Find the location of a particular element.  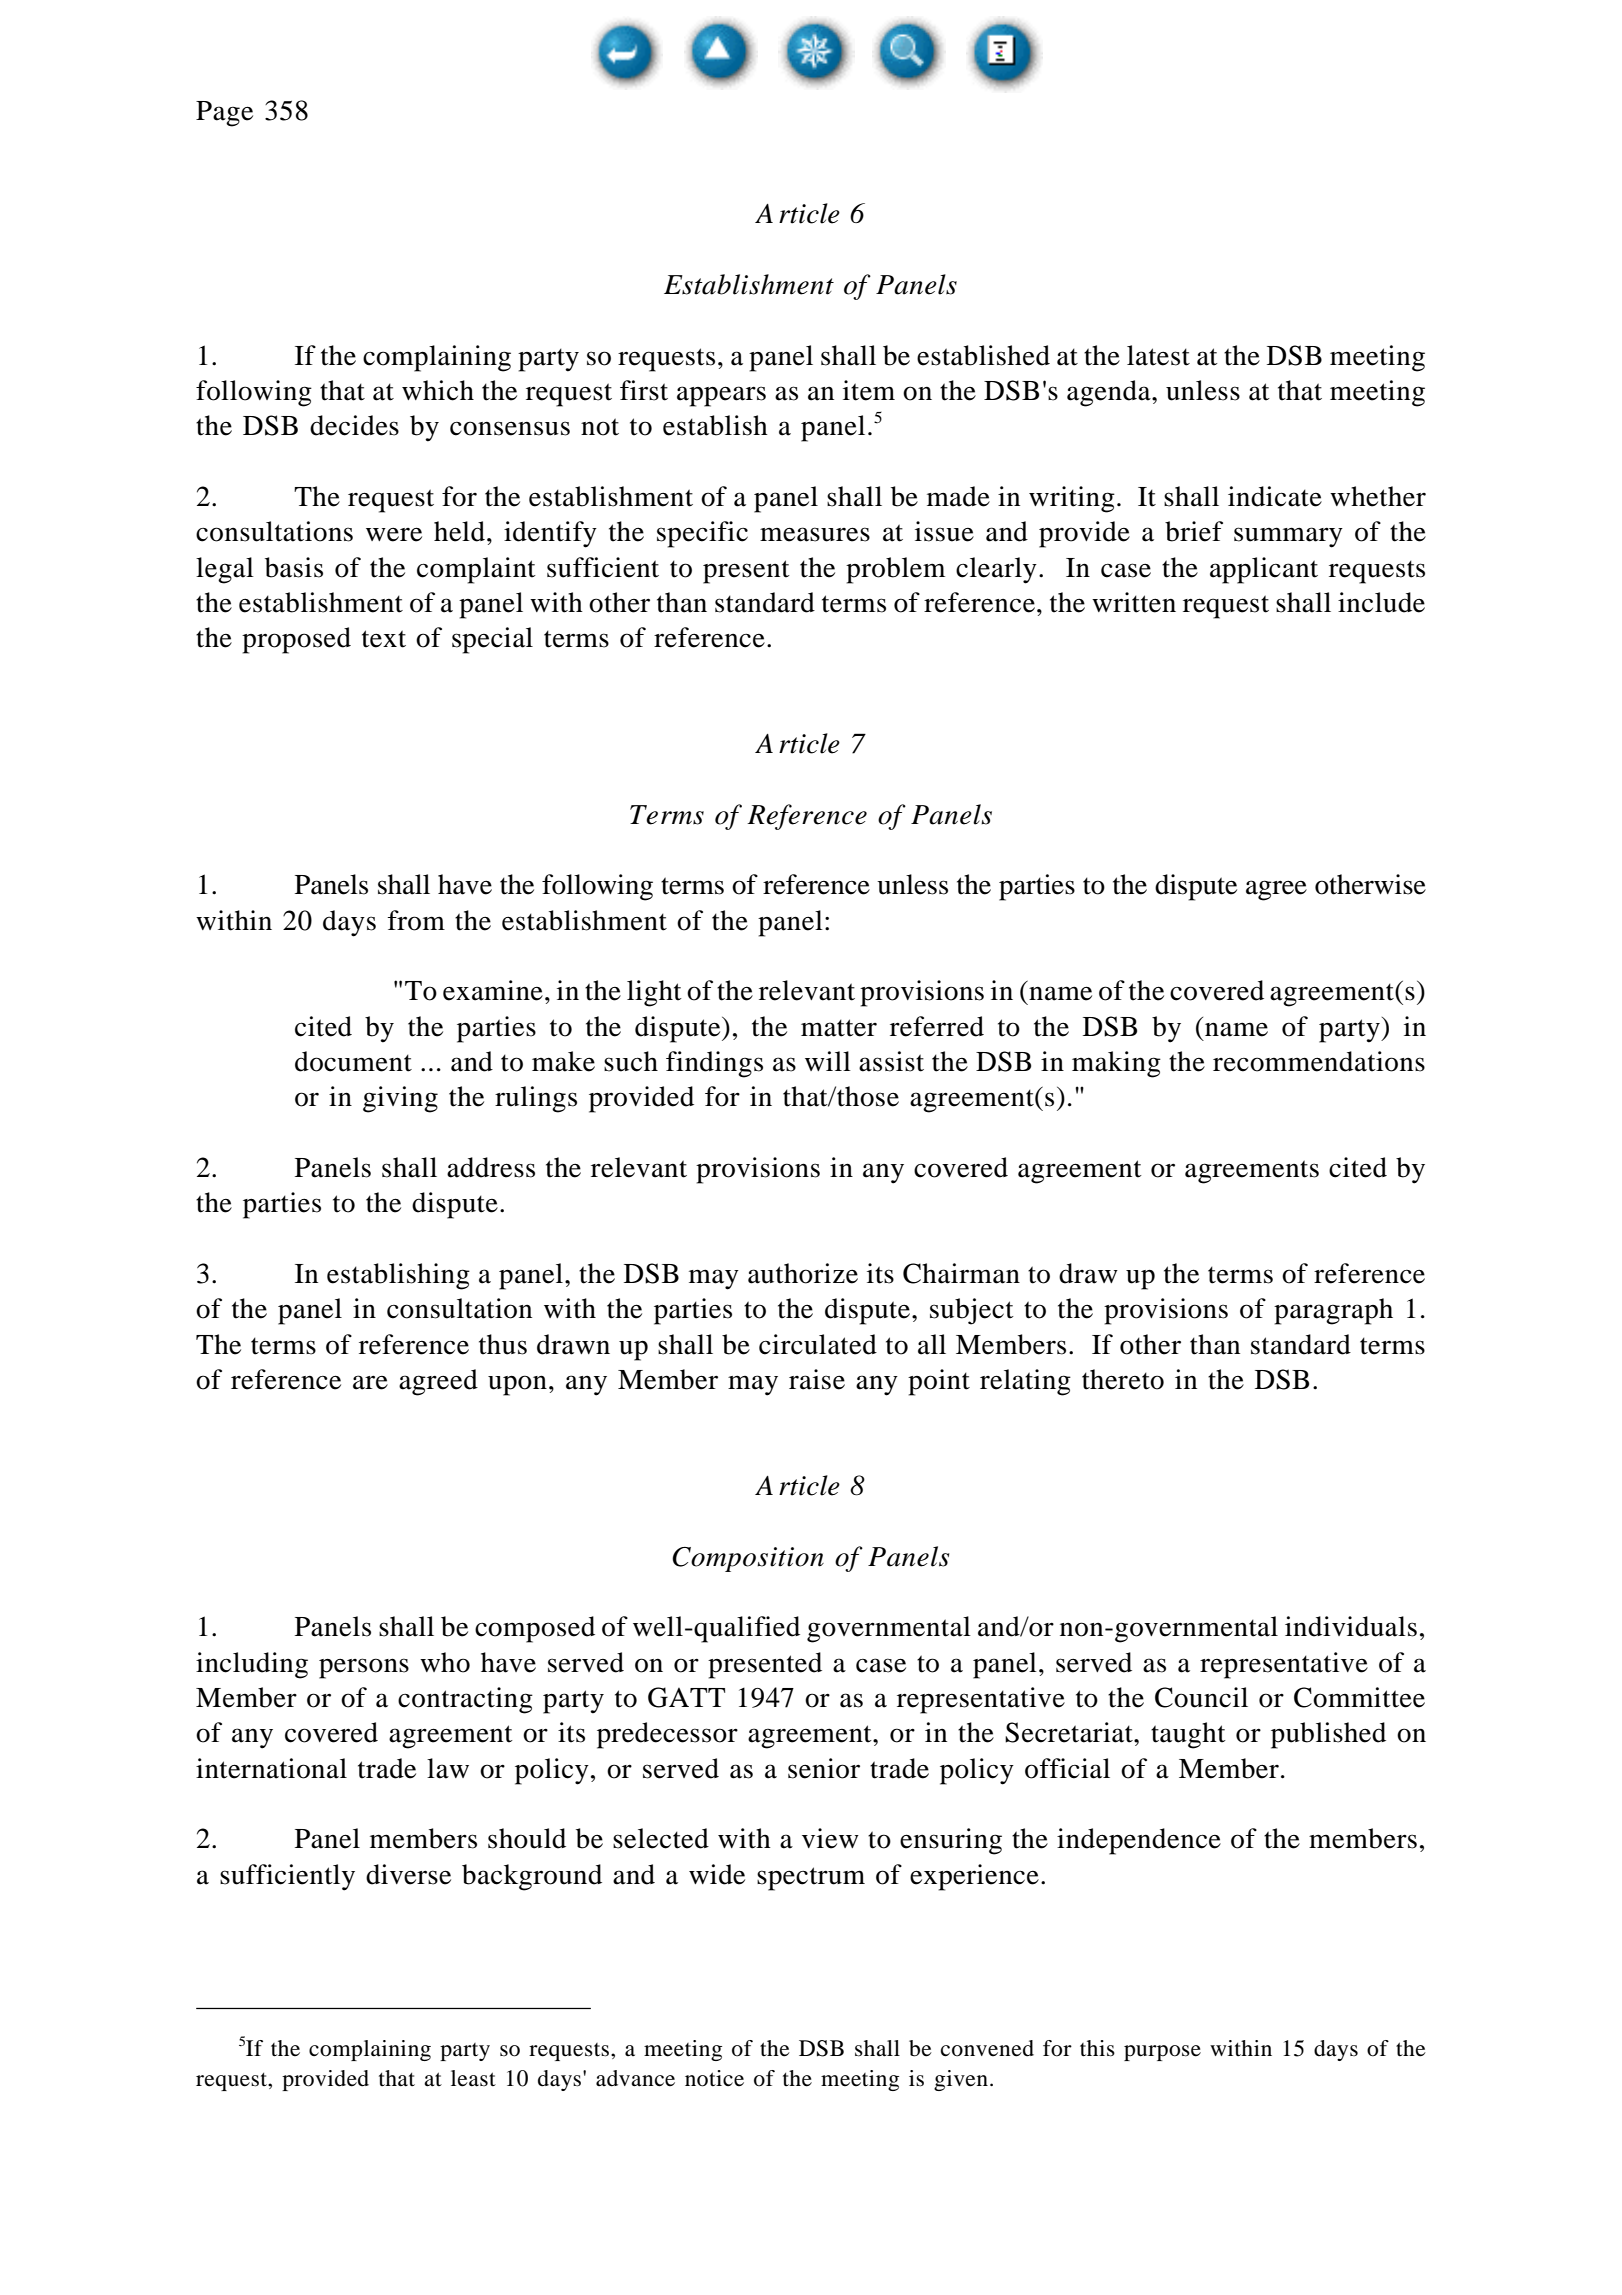

purpose is located at coordinates (1162, 2053).
